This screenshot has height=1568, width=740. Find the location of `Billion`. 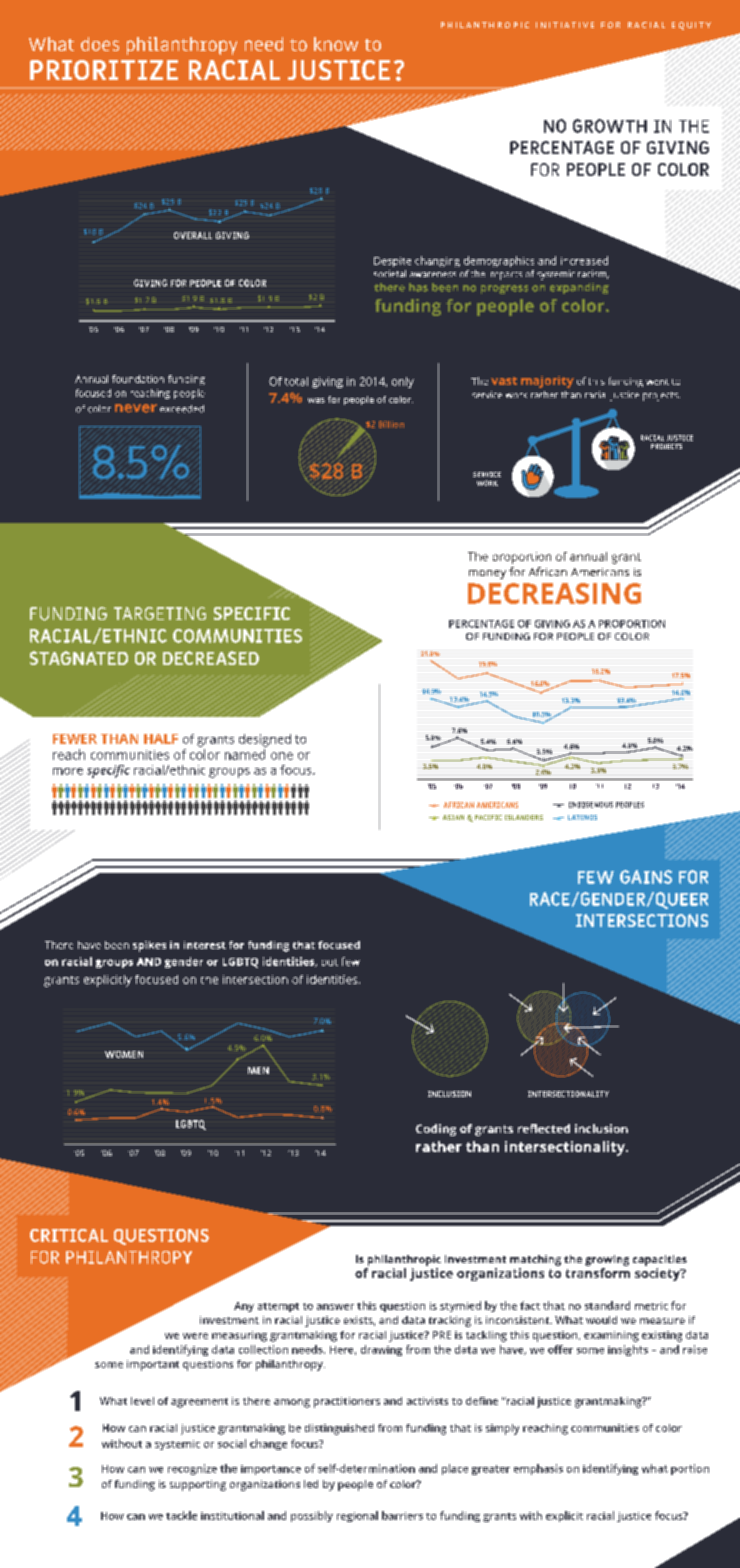

Billion is located at coordinates (391, 424).
